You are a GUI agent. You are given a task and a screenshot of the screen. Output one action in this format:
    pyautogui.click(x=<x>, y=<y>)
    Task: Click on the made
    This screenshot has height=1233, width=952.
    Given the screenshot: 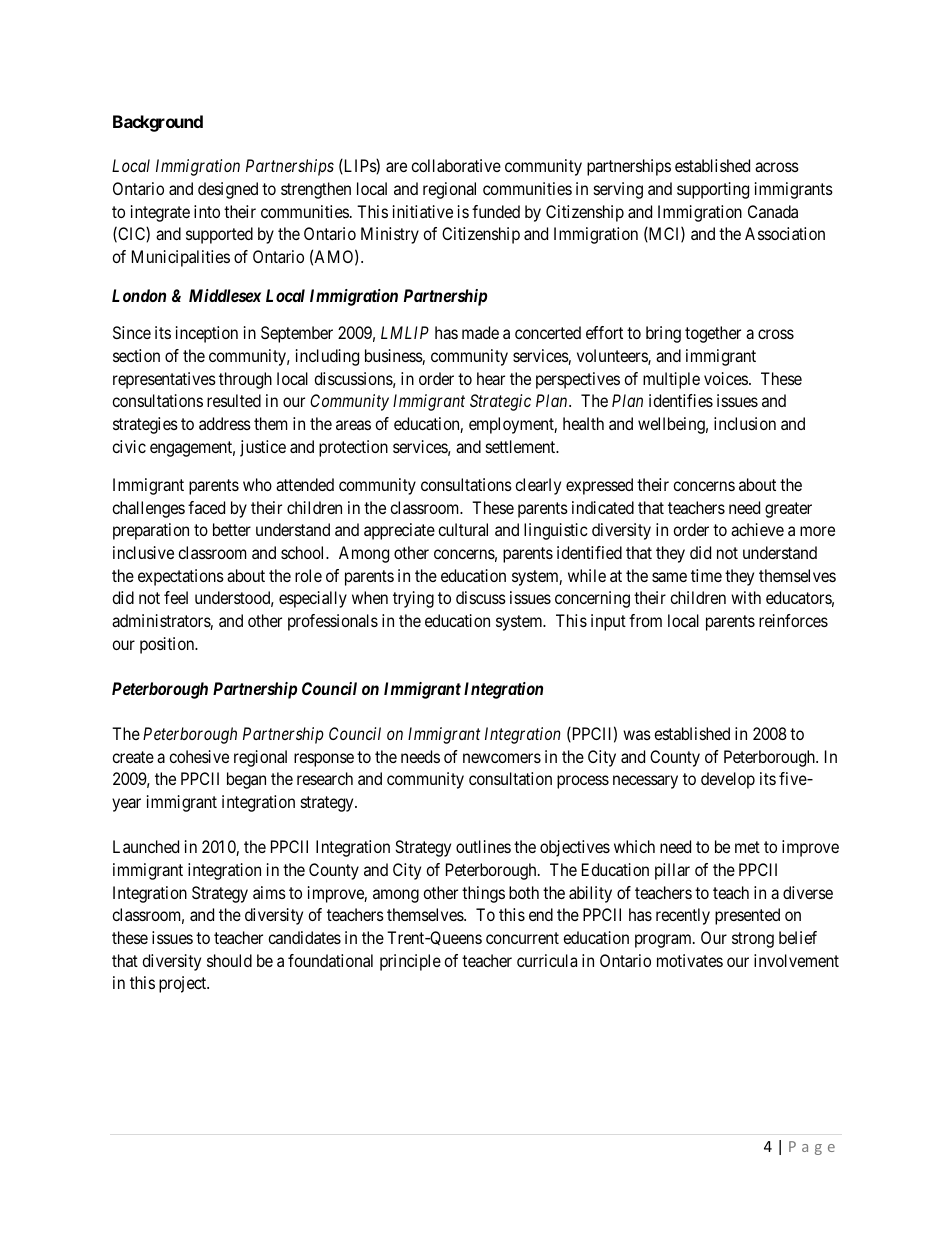 What is the action you would take?
    pyautogui.click(x=480, y=332)
